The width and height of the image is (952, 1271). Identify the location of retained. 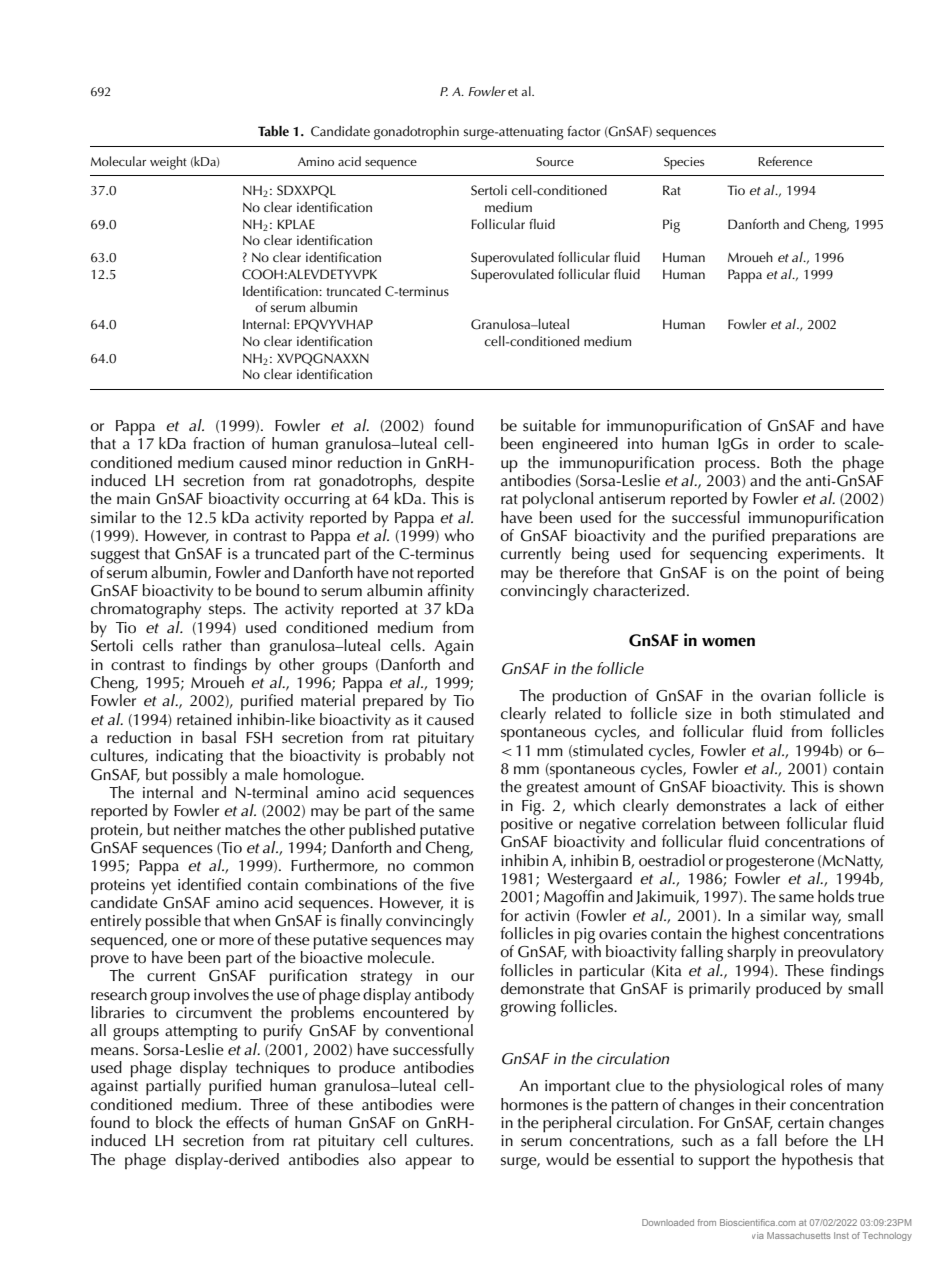
(204, 719).
